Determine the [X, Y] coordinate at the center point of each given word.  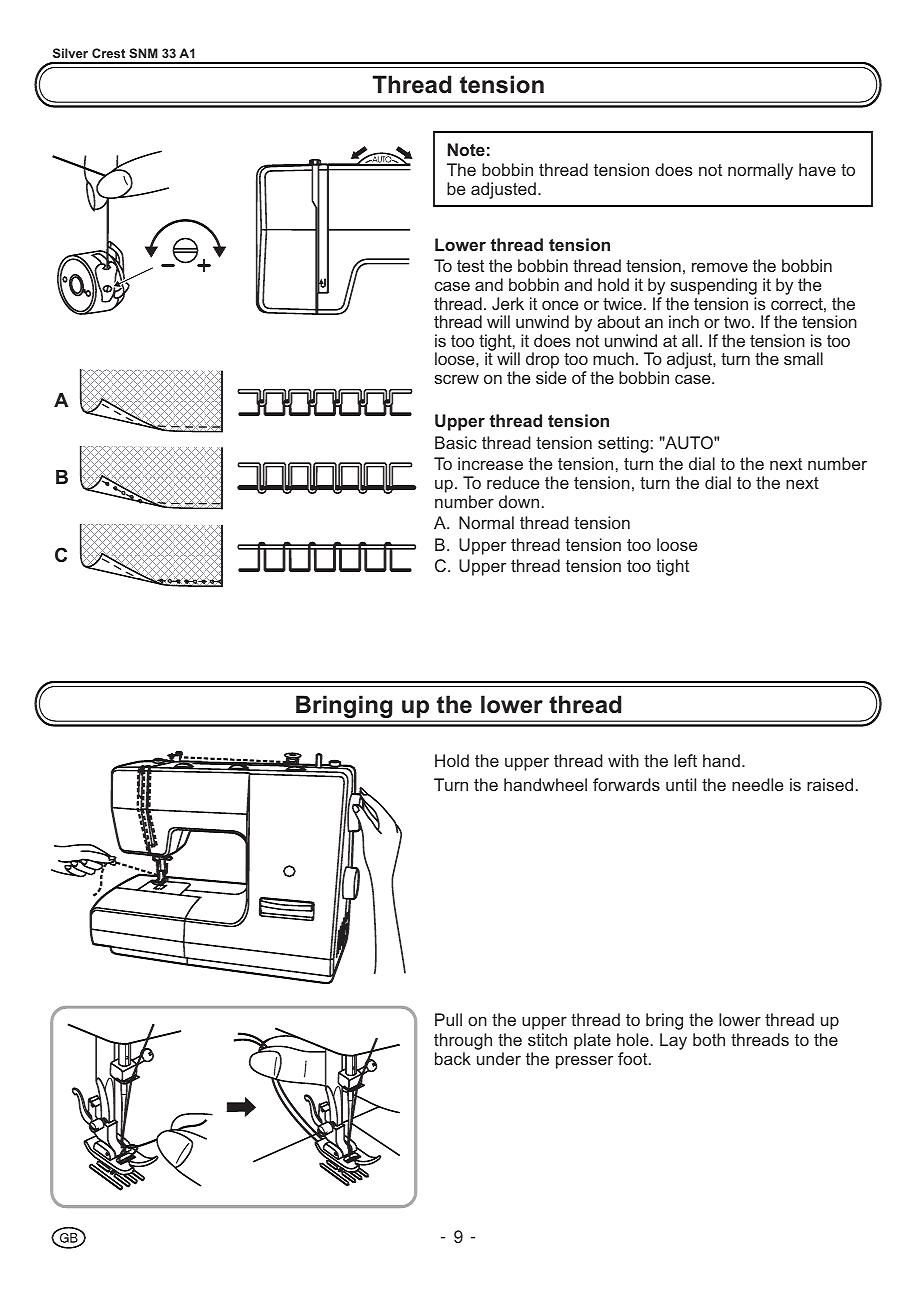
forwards [626, 784]
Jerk [508, 303]
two [738, 322]
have [817, 169]
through [463, 1041]
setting [623, 444]
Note [466, 149]
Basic [456, 442]
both [709, 1039]
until [681, 784]
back [453, 1058]
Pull [448, 1019]
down [519, 501]
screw [456, 379]
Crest [108, 53]
